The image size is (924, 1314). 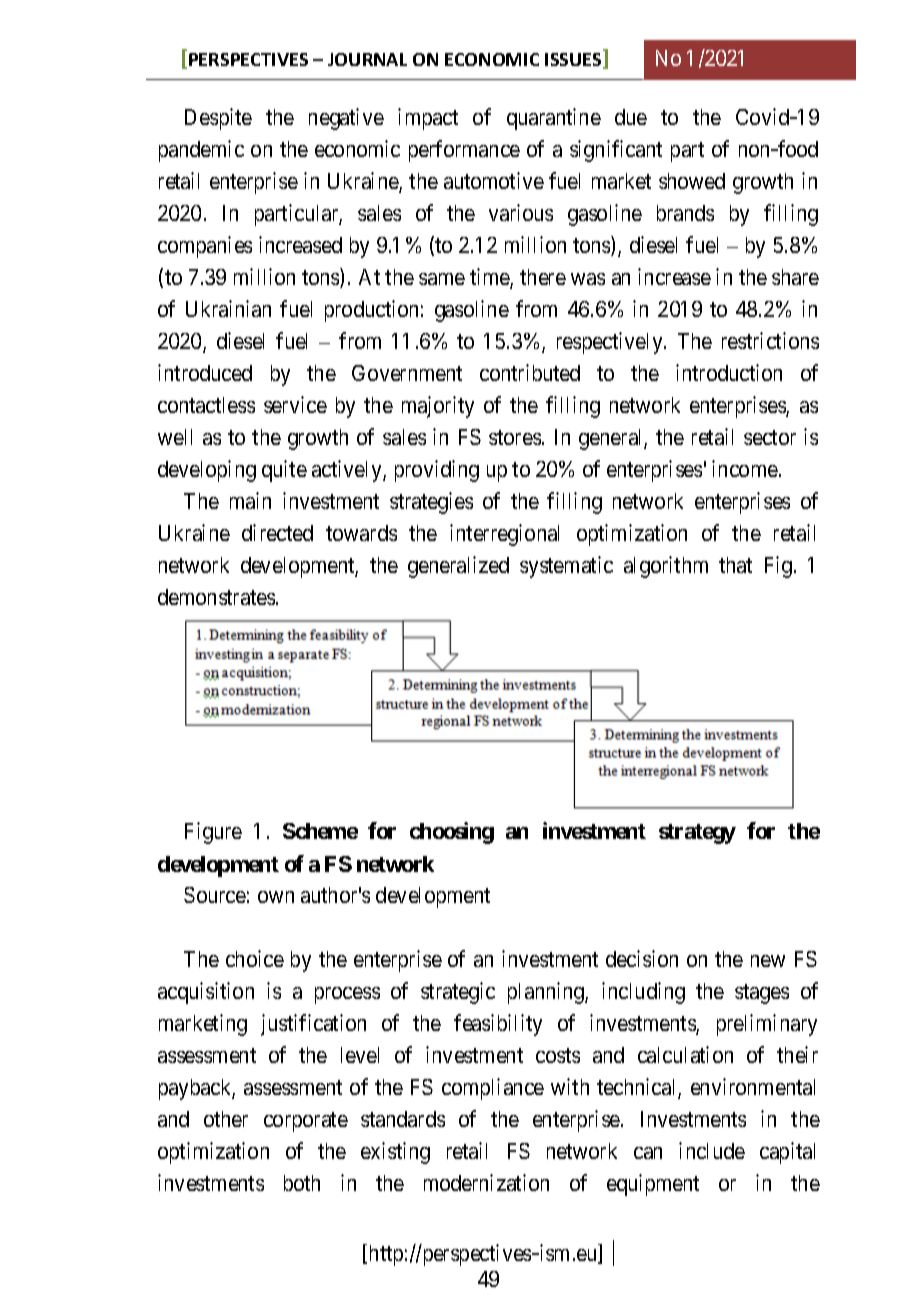 What do you see at coordinates (216, 597) in the document?
I see `demonstrates` at bounding box center [216, 597].
